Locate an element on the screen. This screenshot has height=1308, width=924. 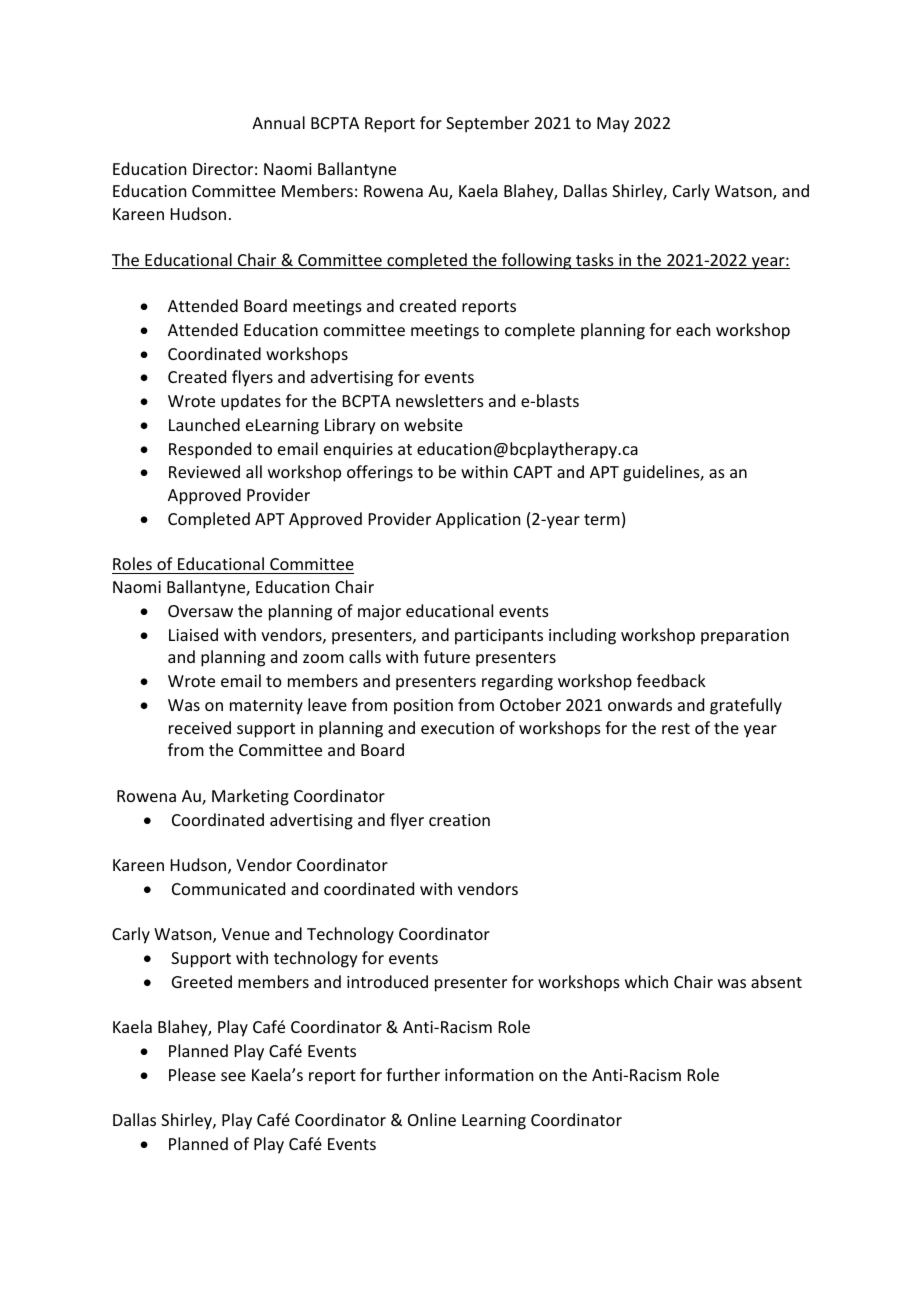
maternity is located at coordinates (266, 707).
